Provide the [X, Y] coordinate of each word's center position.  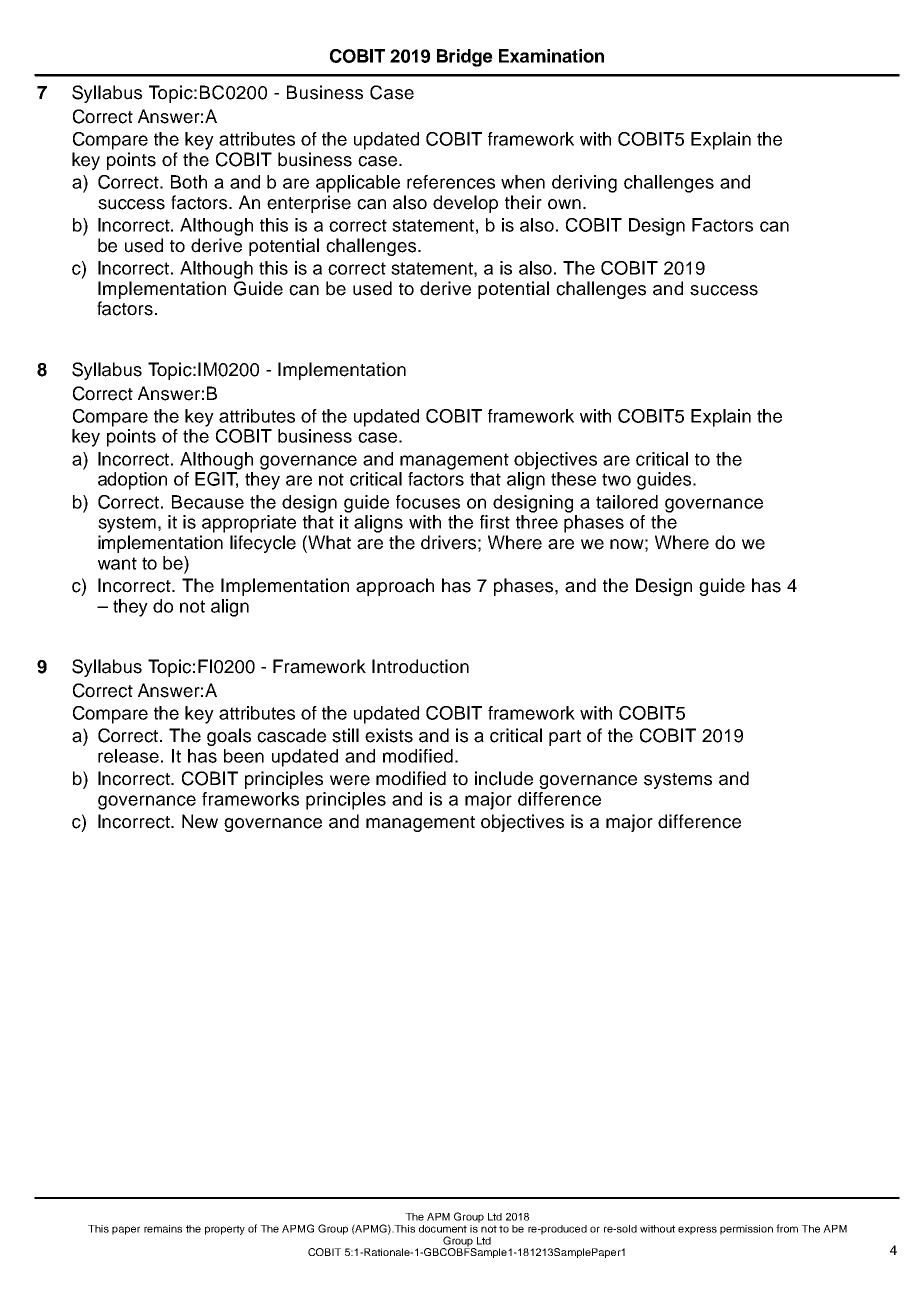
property [225, 1230]
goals [229, 737]
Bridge [465, 58]
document [443, 1229]
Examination [551, 56]
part [565, 738]
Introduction [420, 666]
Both [189, 182]
